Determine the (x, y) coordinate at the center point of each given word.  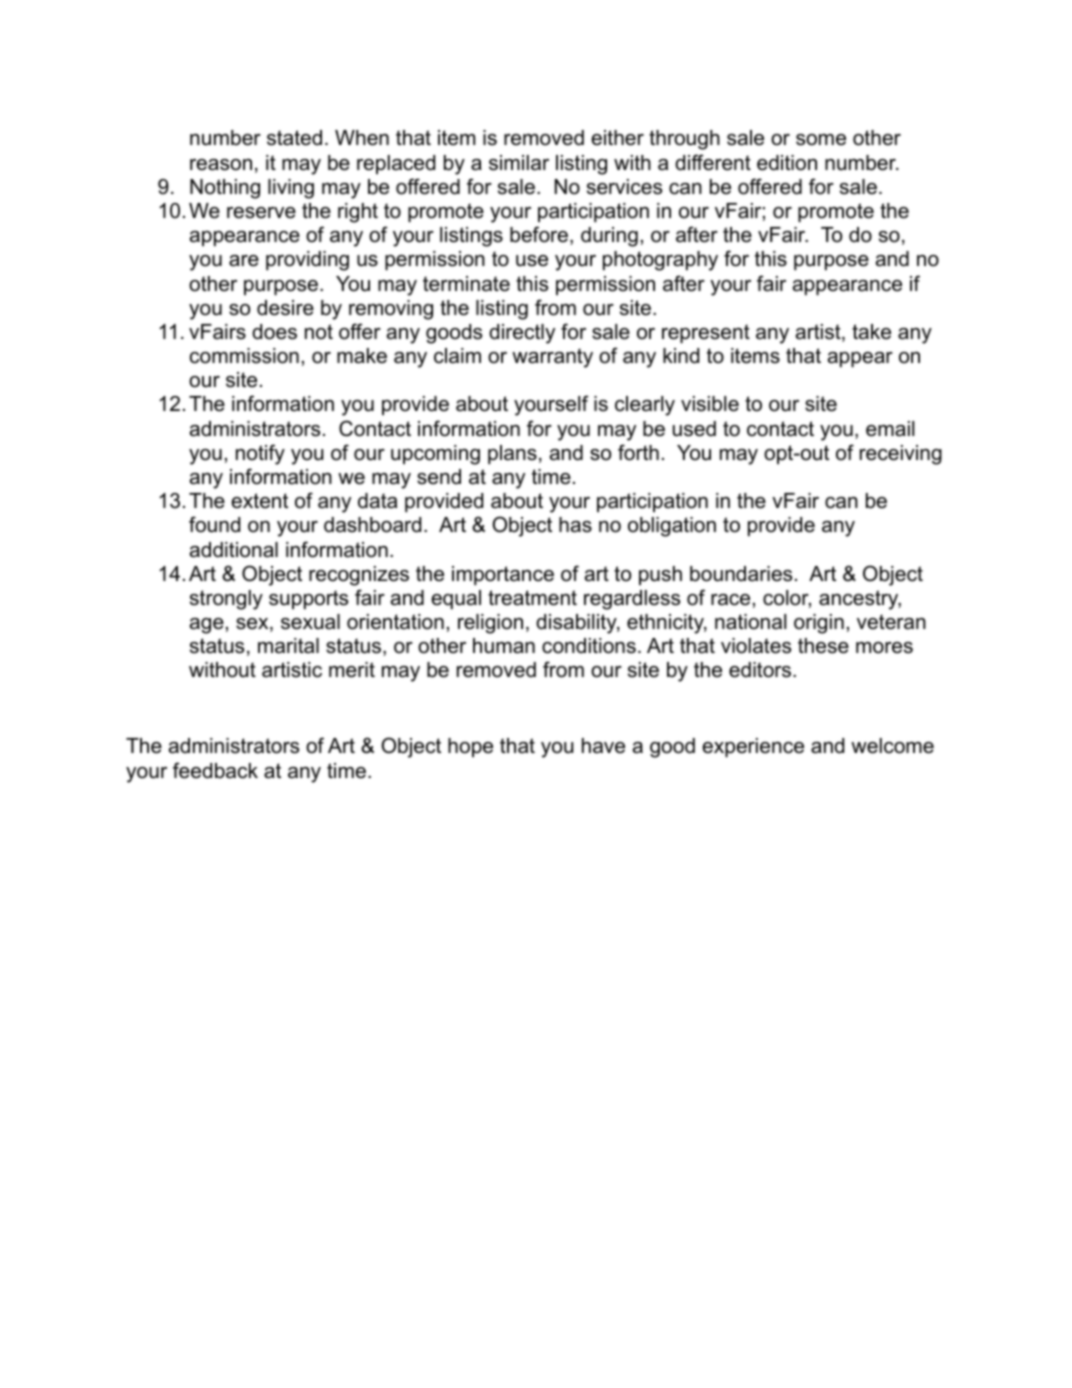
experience (753, 747)
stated (294, 138)
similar (519, 163)
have (603, 746)
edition (787, 163)
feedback (215, 770)
